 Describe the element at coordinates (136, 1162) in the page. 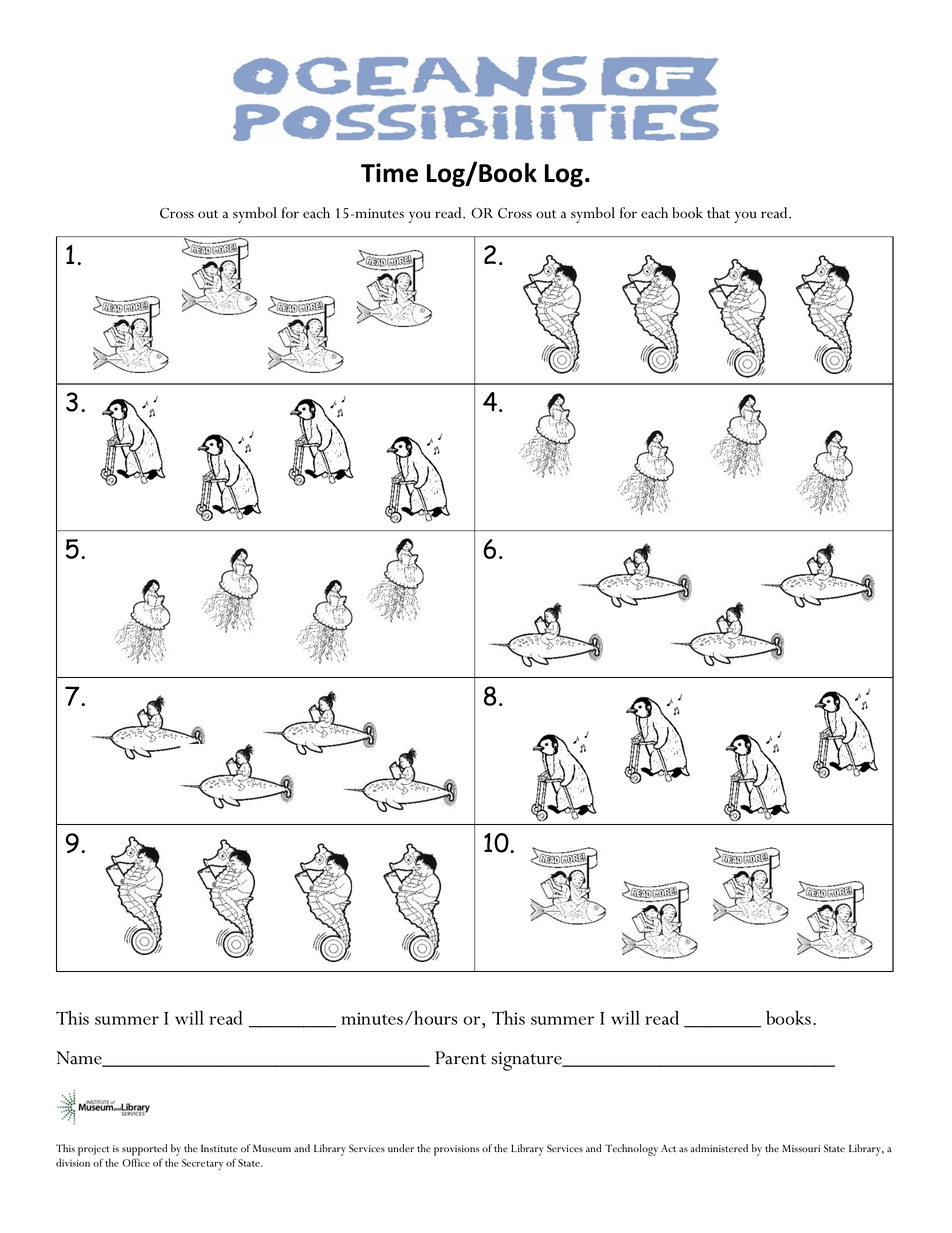

I see `Office` at that location.
